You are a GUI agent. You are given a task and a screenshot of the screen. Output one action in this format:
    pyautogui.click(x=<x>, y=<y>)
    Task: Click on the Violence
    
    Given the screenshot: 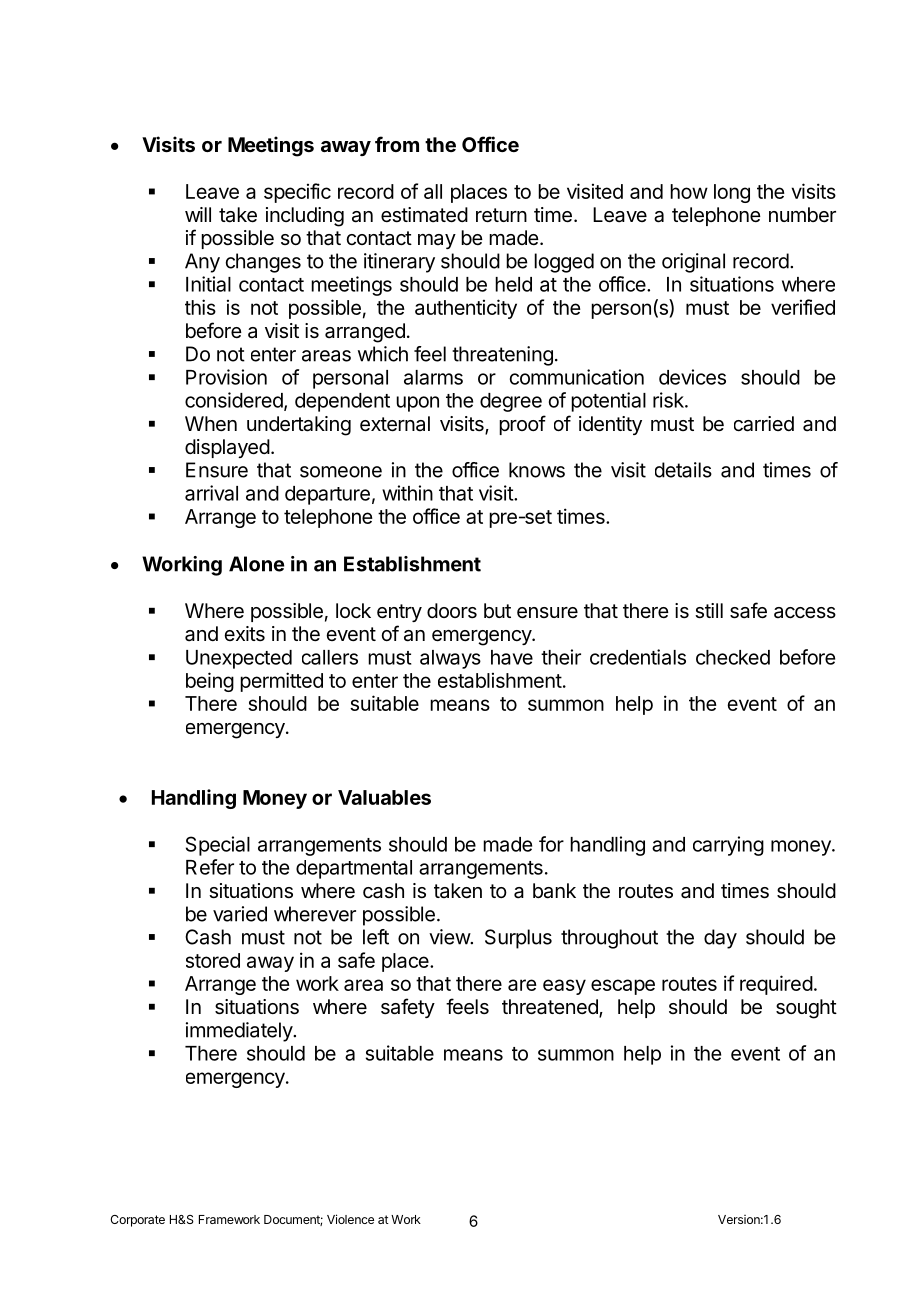 What is the action you would take?
    pyautogui.click(x=350, y=1219)
